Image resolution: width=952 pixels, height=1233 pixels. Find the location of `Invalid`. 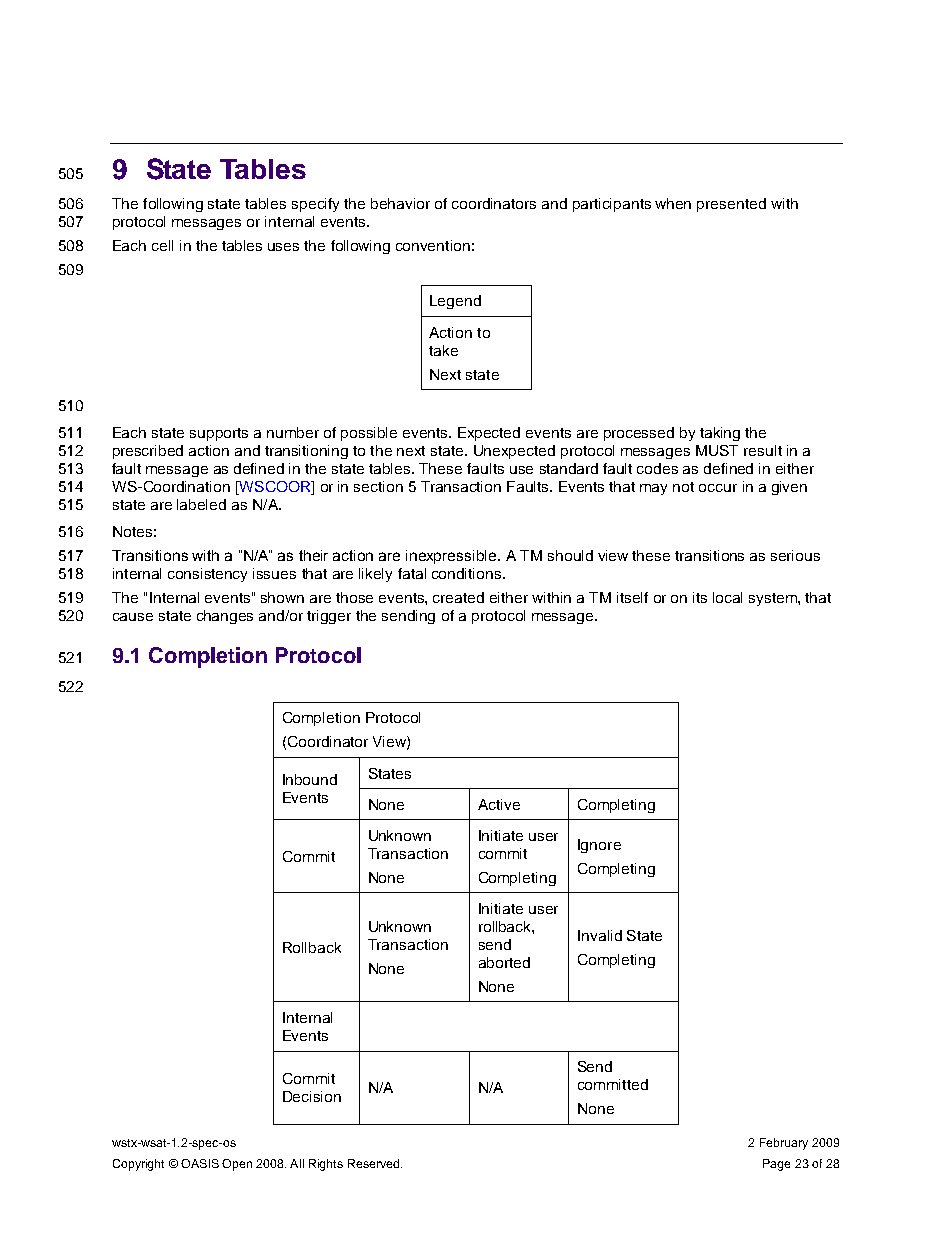

Invalid is located at coordinates (600, 935).
